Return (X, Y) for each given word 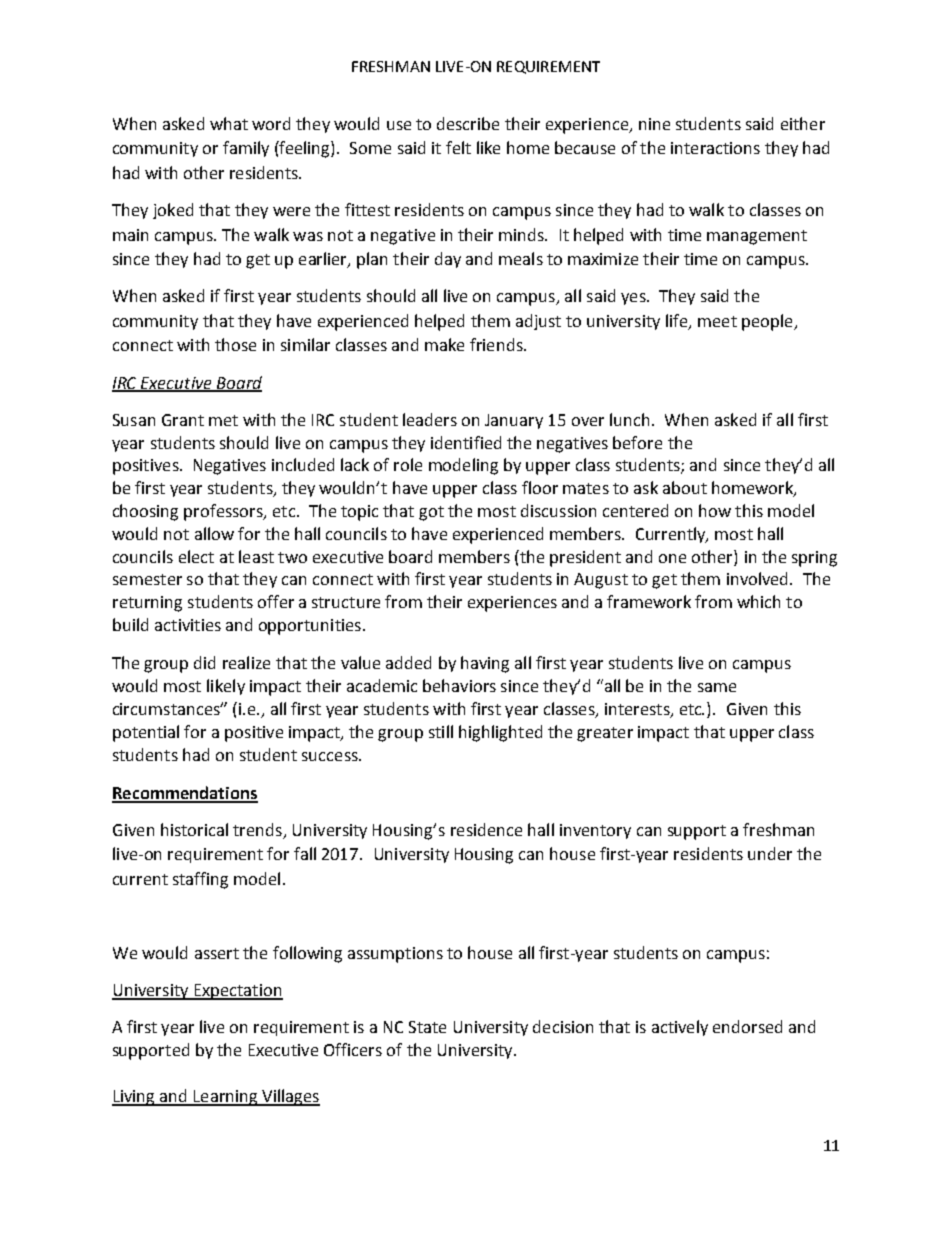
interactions (715, 148)
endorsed (747, 1026)
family (246, 149)
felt (458, 147)
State (427, 1027)
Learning (226, 1098)
